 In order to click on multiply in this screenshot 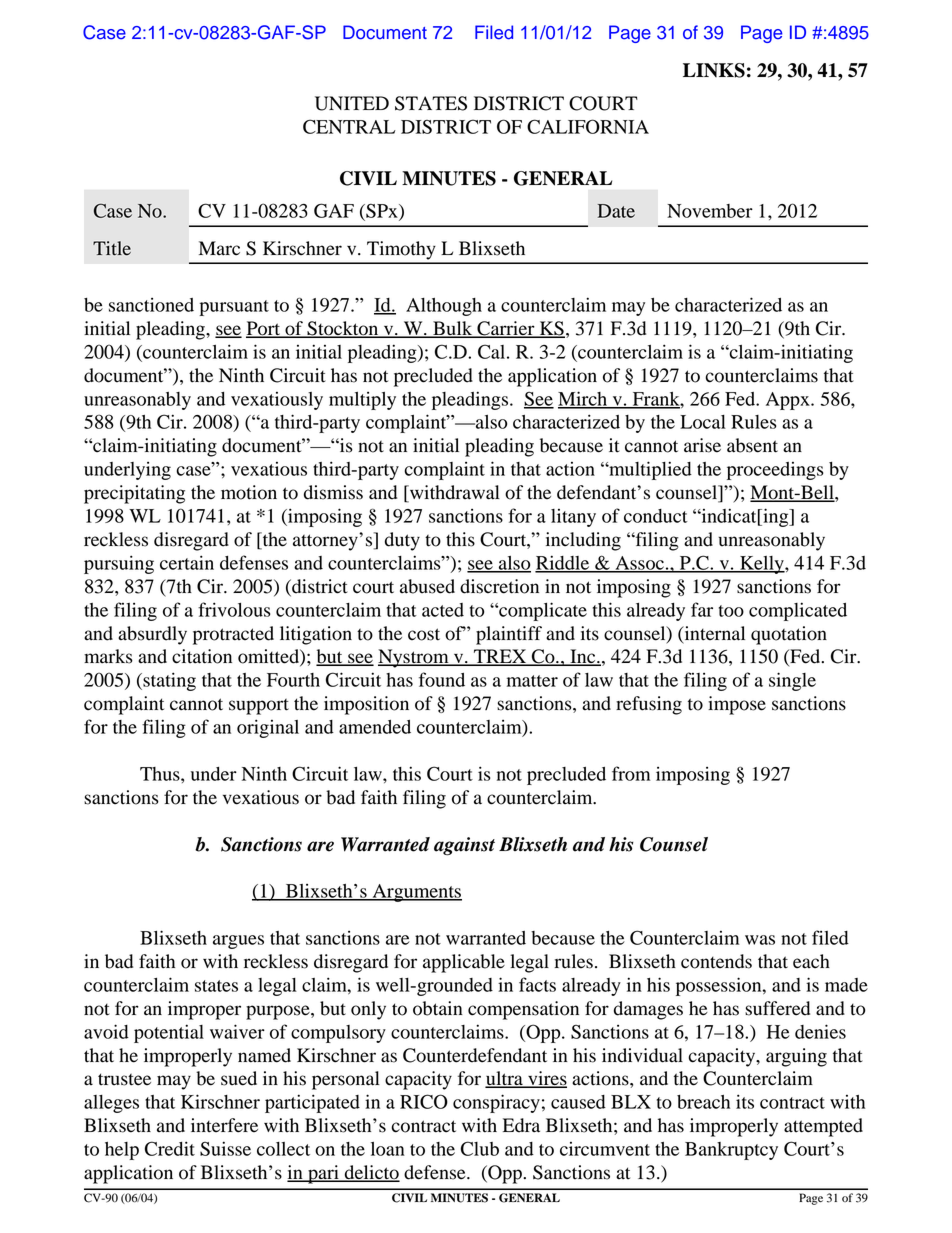, I will do `click(362, 401)`.
